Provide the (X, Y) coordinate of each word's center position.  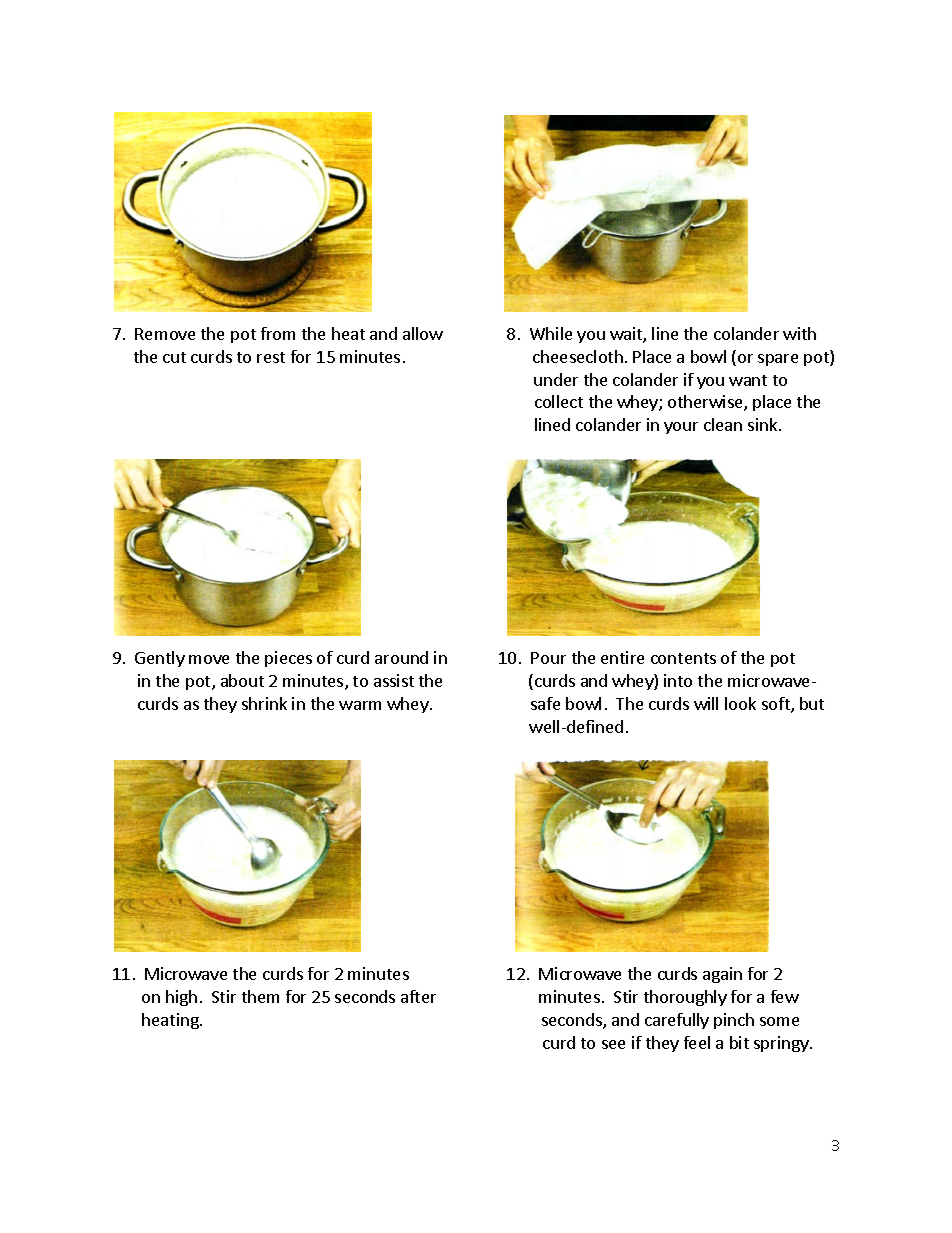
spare (778, 360)
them (260, 996)
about (242, 680)
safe (545, 703)
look (740, 703)
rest (271, 357)
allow (423, 333)
